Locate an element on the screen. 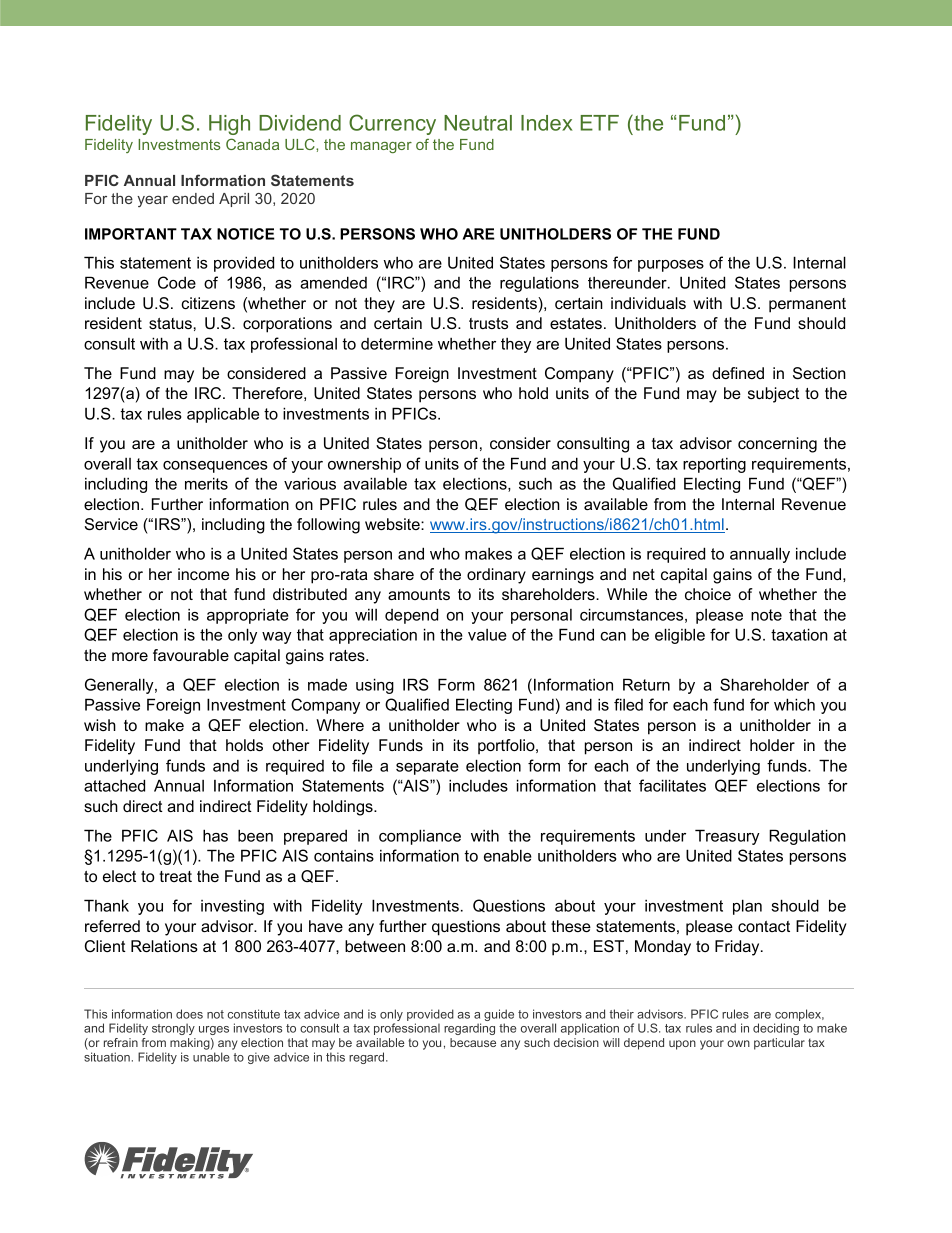 This screenshot has width=952, height=1233. amounts is located at coordinates (419, 594).
